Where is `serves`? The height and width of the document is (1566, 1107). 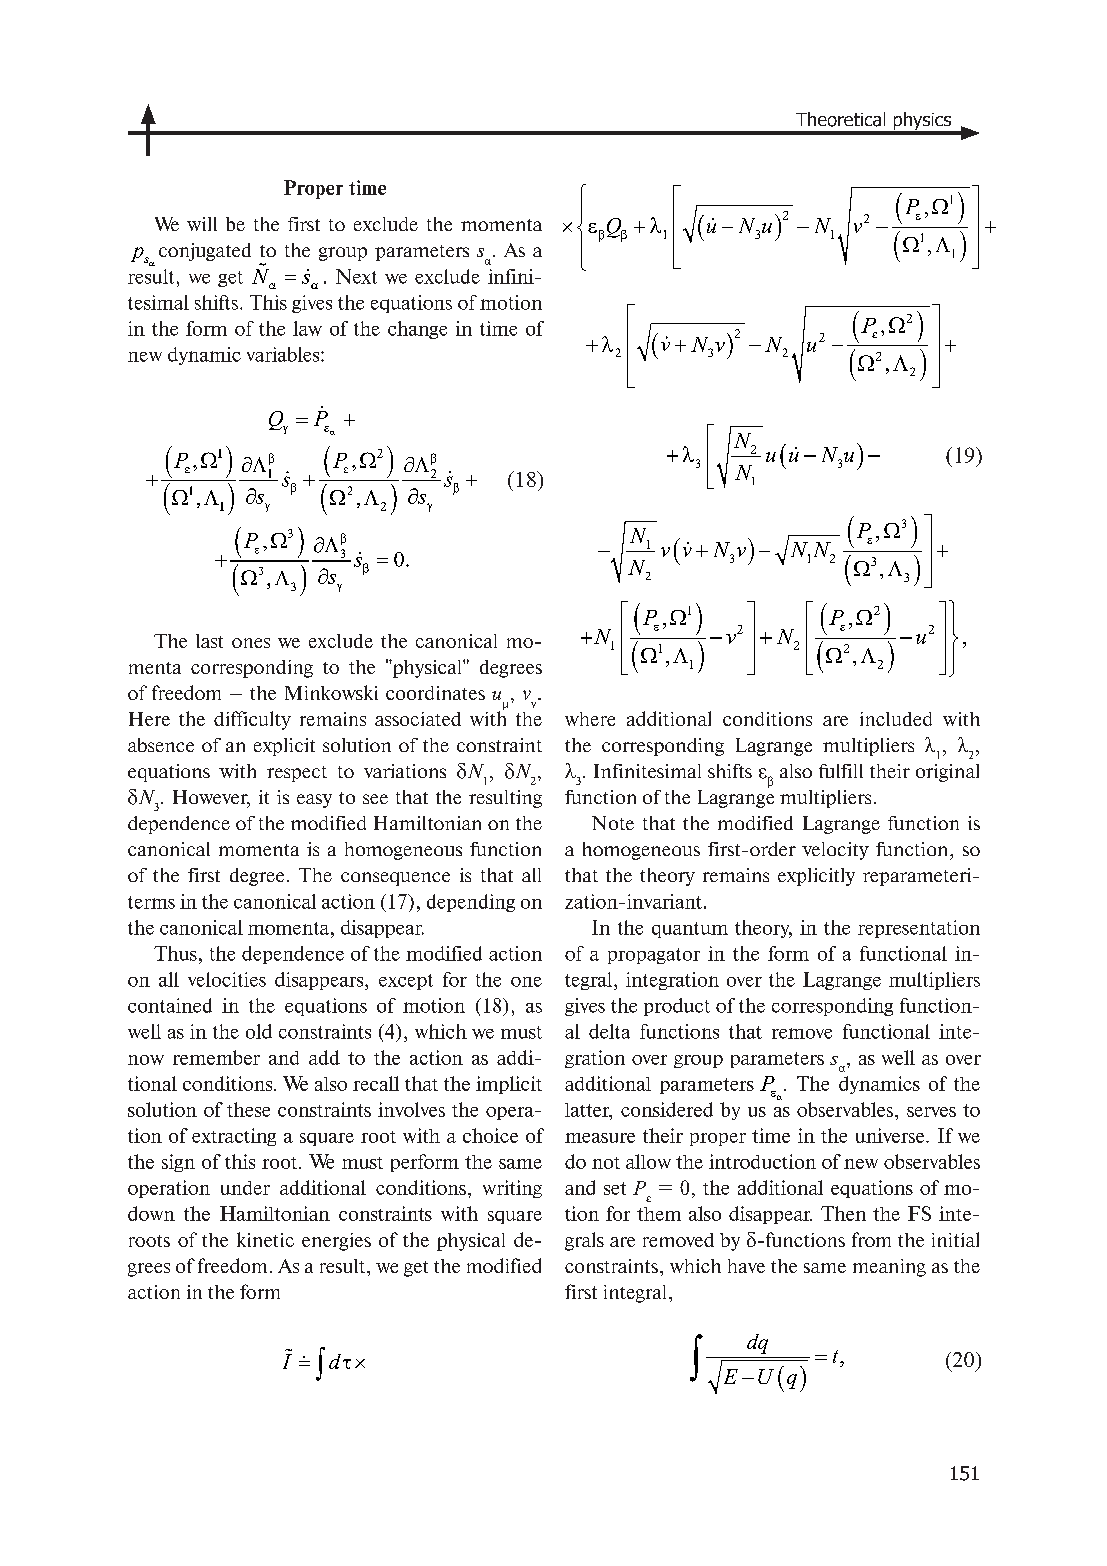 serves is located at coordinates (931, 1112).
